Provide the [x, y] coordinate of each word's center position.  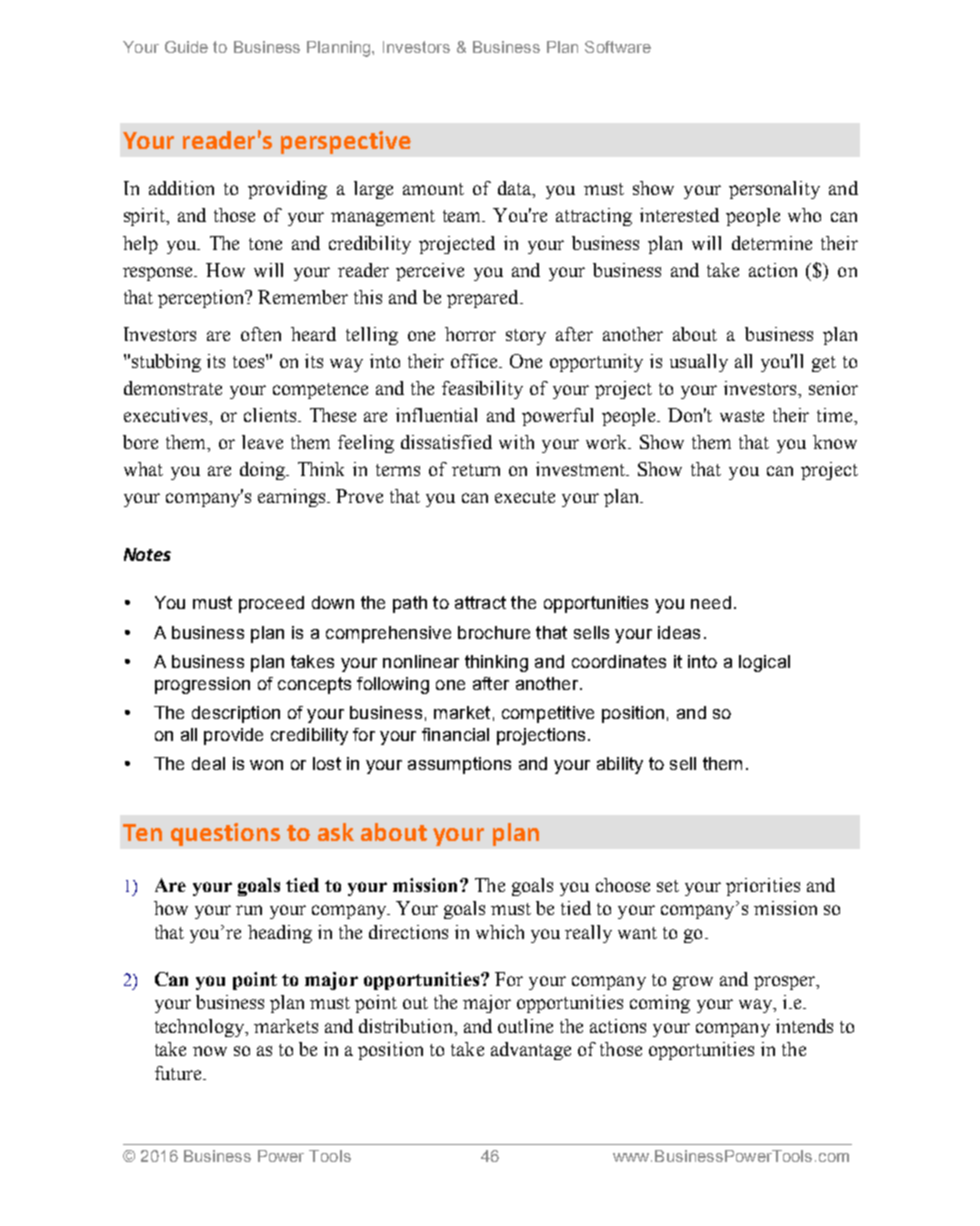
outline [525, 1026]
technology [201, 1028]
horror [470, 334]
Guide [186, 47]
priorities [763, 887]
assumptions [459, 765]
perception [202, 299]
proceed [271, 604]
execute [525, 497]
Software [618, 47]
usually [699, 363]
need [711, 602]
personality [774, 190]
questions [225, 834]
